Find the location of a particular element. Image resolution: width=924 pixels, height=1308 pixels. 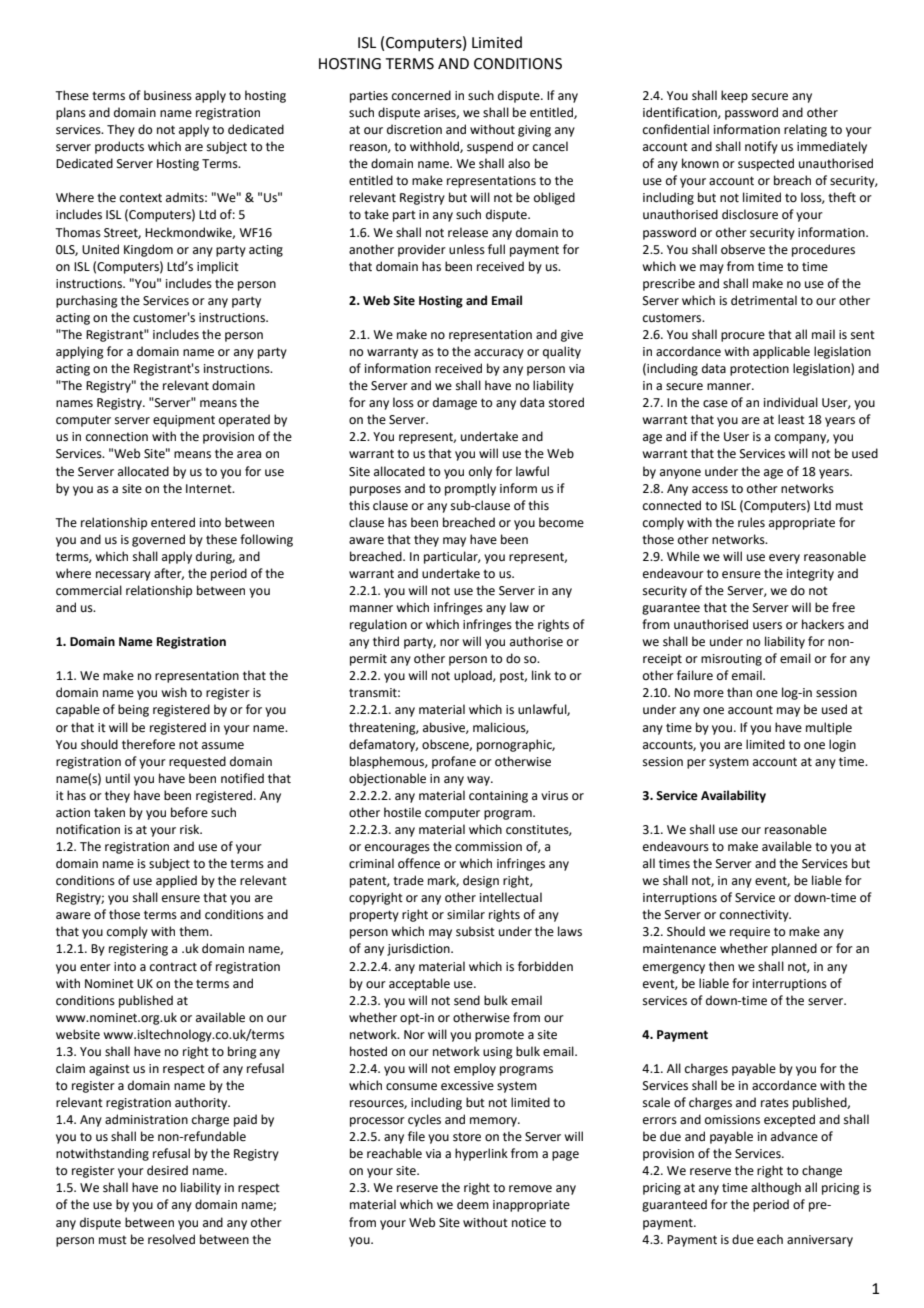

suspend is located at coordinates (490, 147).
